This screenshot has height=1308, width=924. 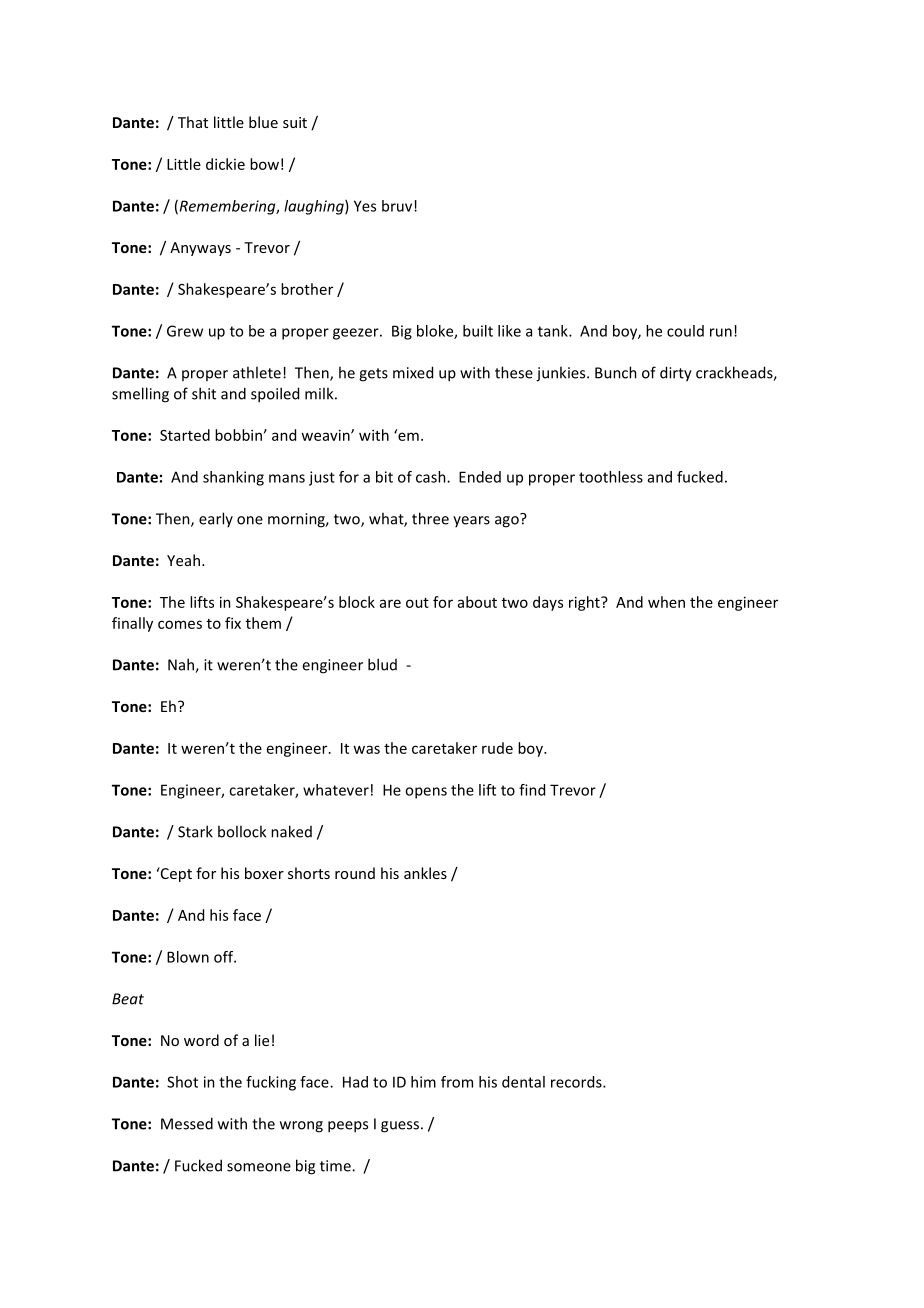 I want to click on Messed, so click(x=187, y=1123).
